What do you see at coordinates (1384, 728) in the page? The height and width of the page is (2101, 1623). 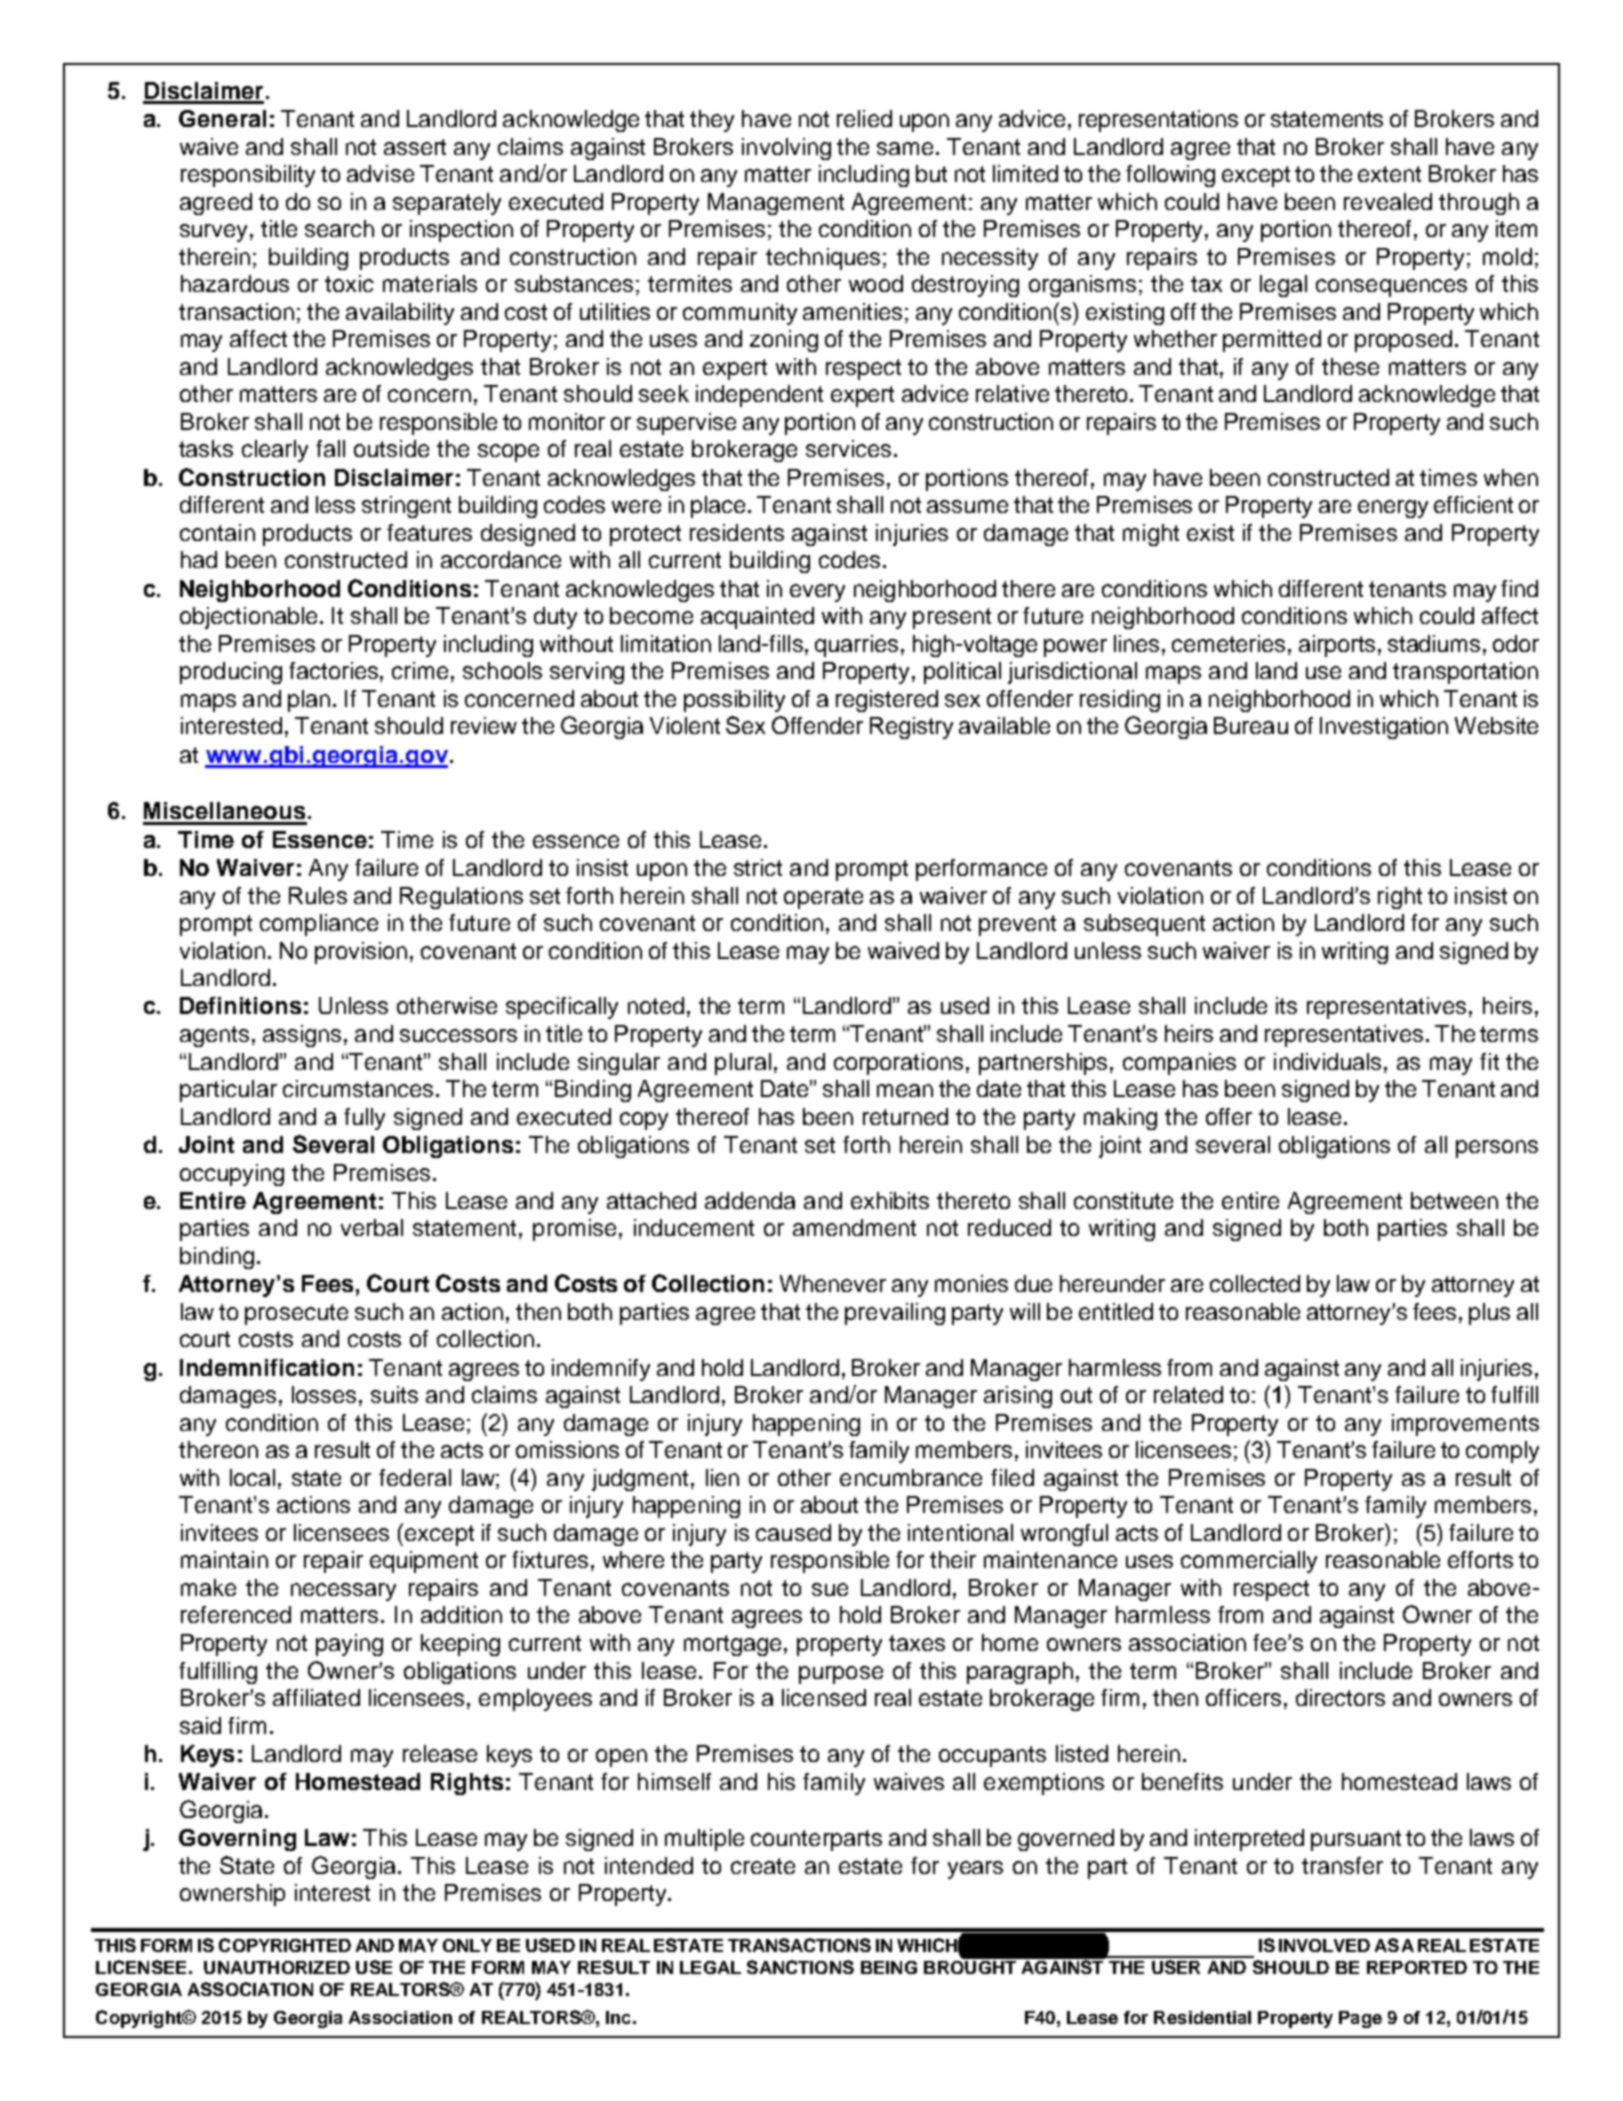 I see `Investigation` at bounding box center [1384, 728].
